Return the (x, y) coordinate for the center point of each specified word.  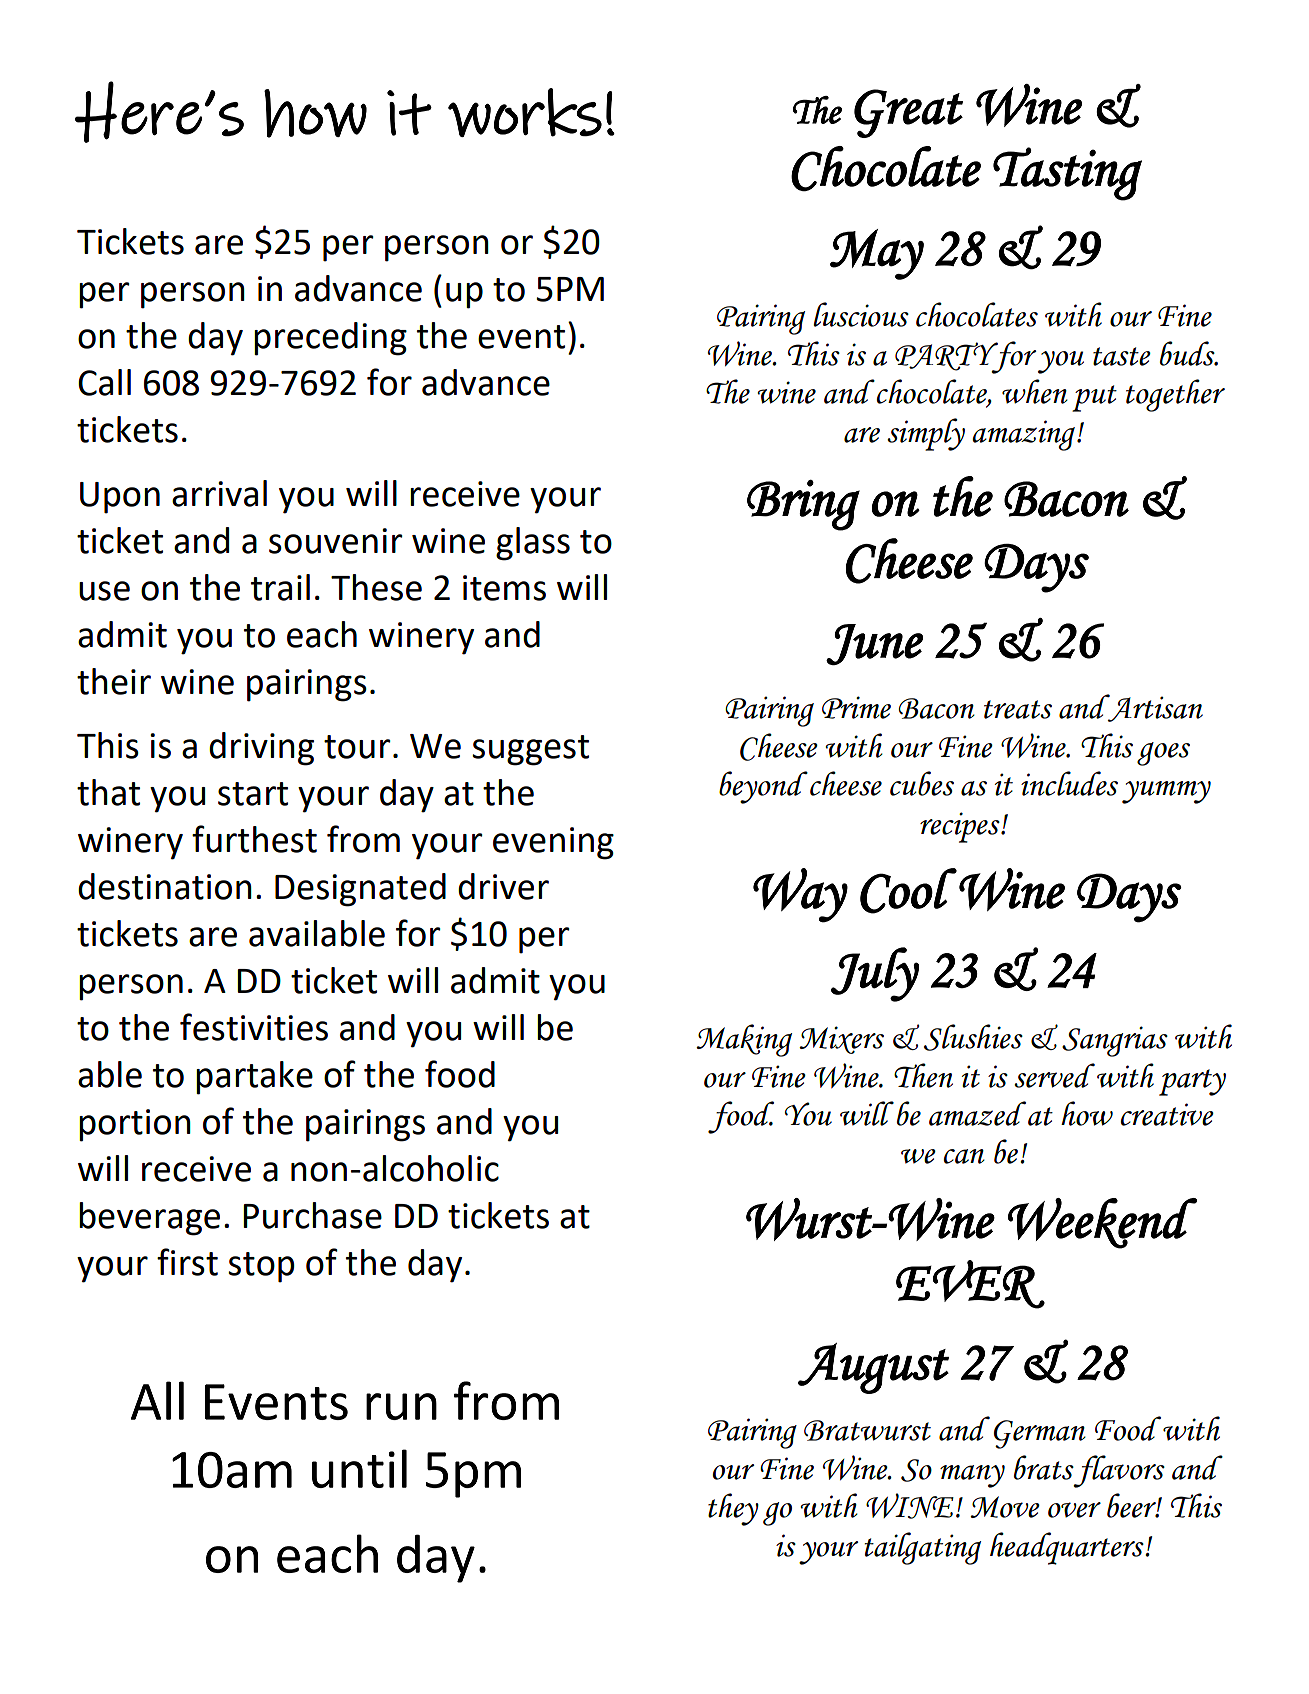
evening (553, 843)
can (964, 1156)
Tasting (1067, 174)
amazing (1025, 435)
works (525, 112)
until (359, 1468)
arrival (219, 493)
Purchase (312, 1215)
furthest (254, 839)
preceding (330, 339)
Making (744, 1040)
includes (1069, 783)
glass (533, 544)
